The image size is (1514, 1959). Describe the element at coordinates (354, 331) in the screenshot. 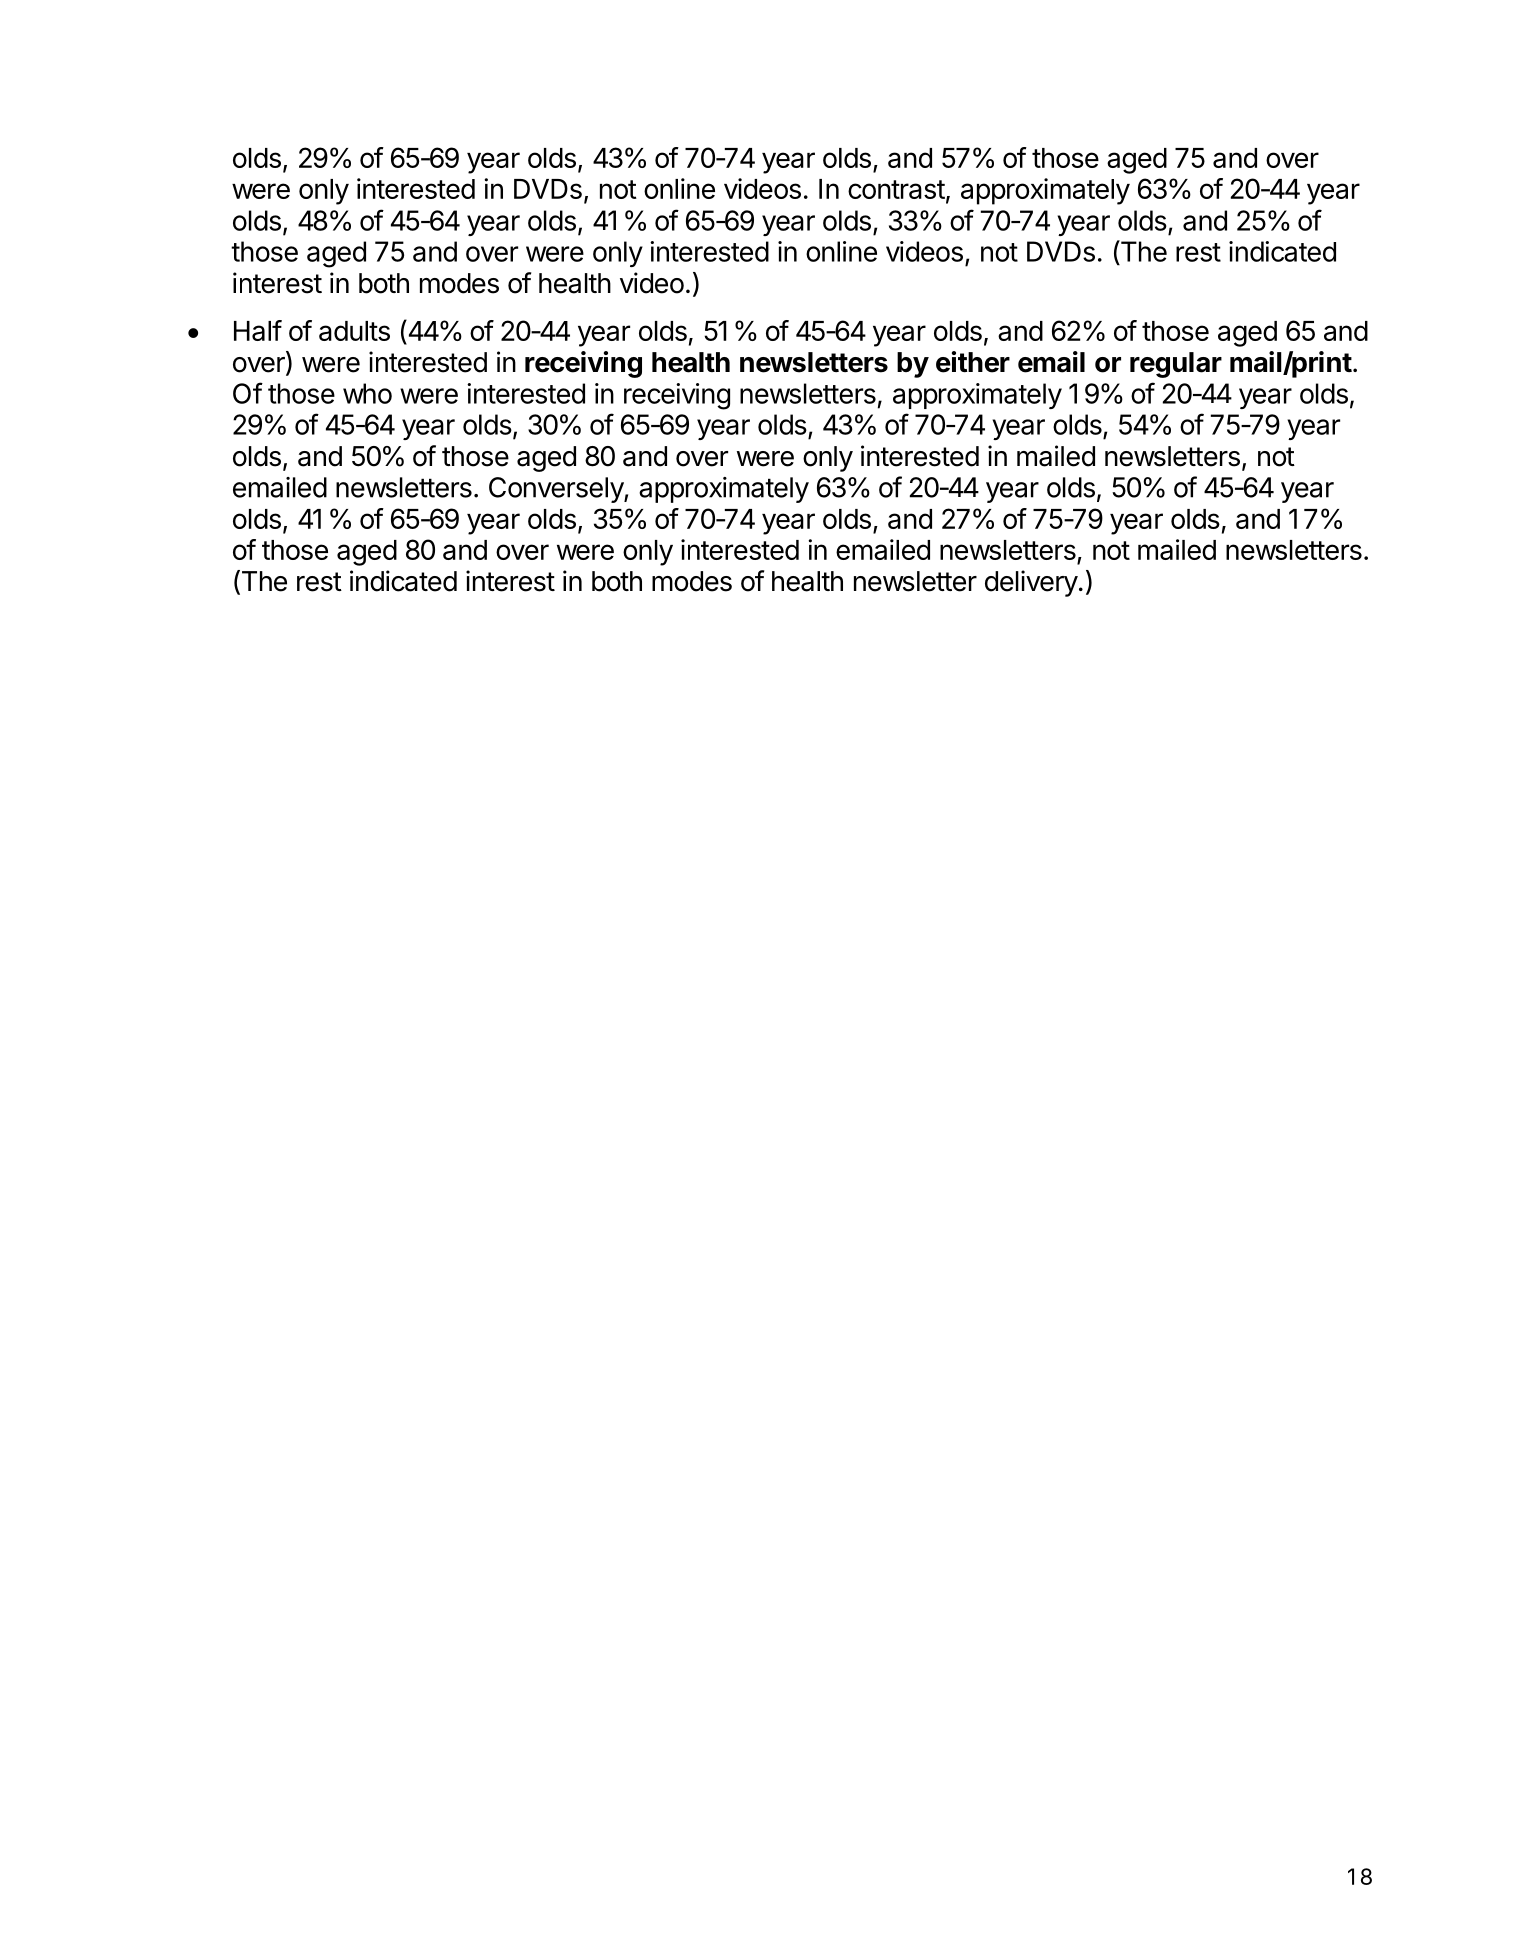

I see `adults` at that location.
